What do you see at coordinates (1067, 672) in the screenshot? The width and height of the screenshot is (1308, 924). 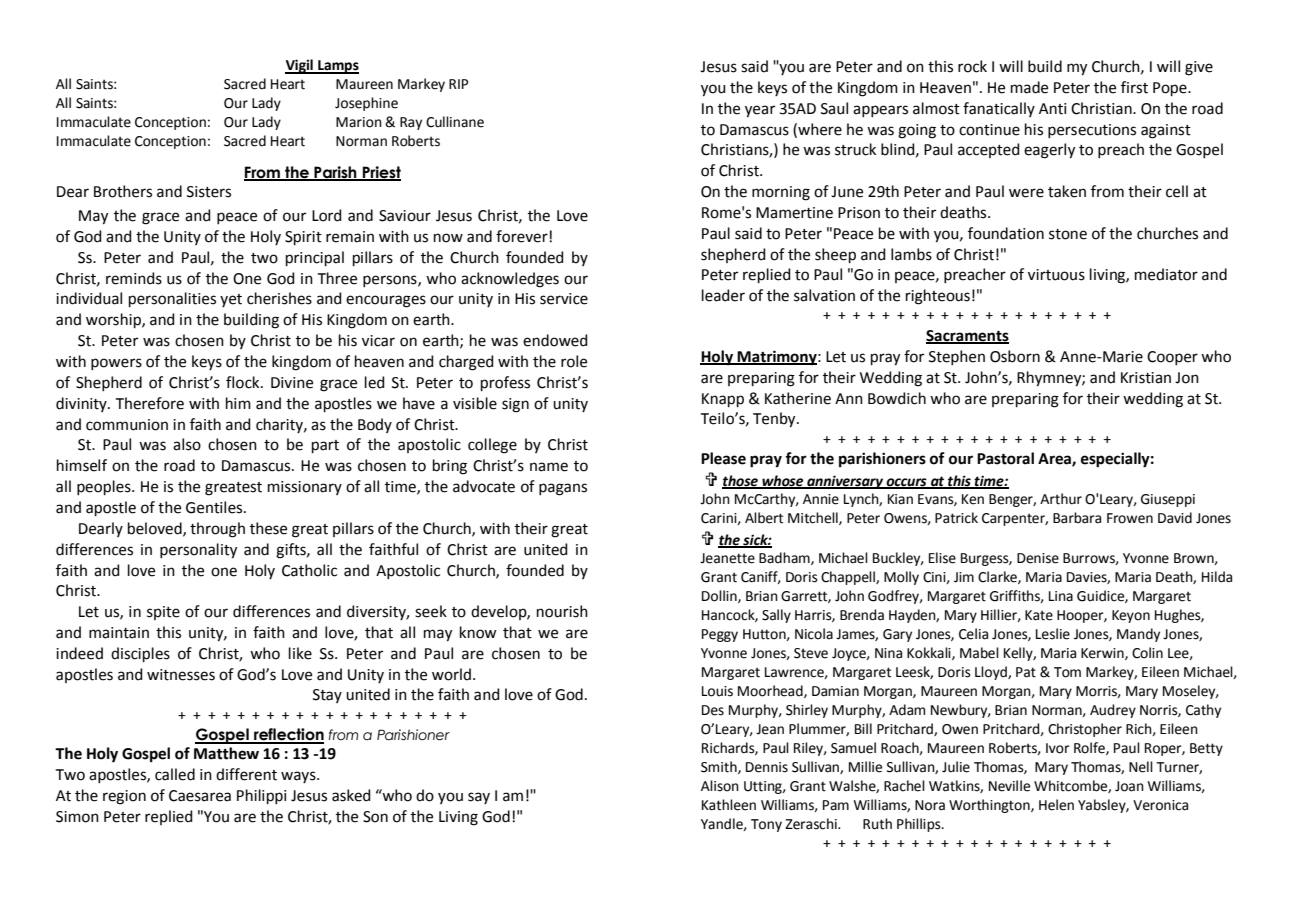 I see `Tom` at bounding box center [1067, 672].
